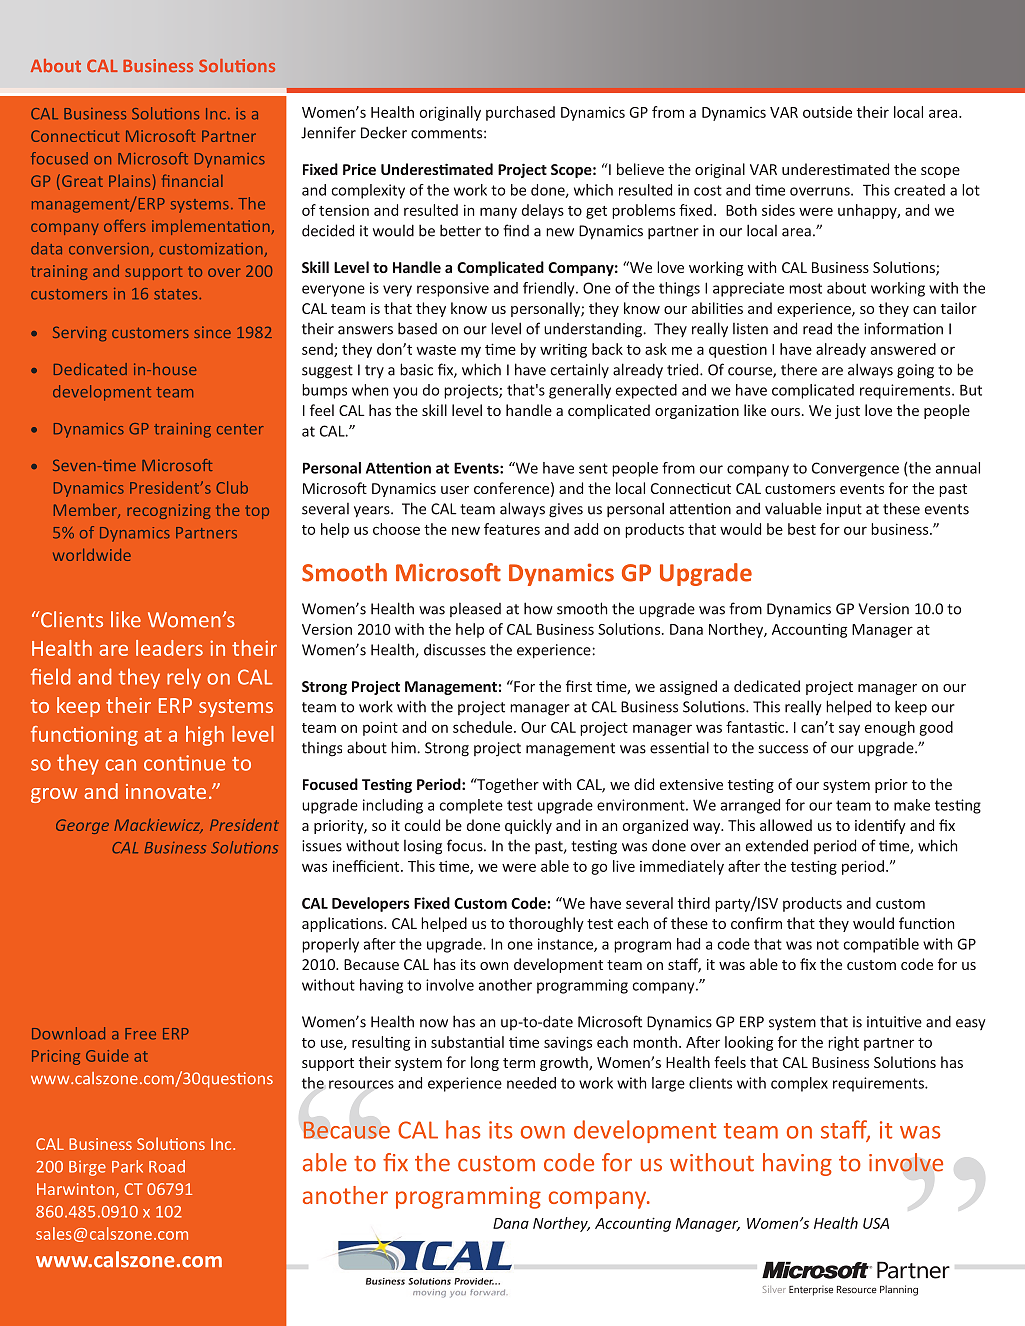 This screenshot has width=1025, height=1326. I want to click on outside, so click(827, 112).
